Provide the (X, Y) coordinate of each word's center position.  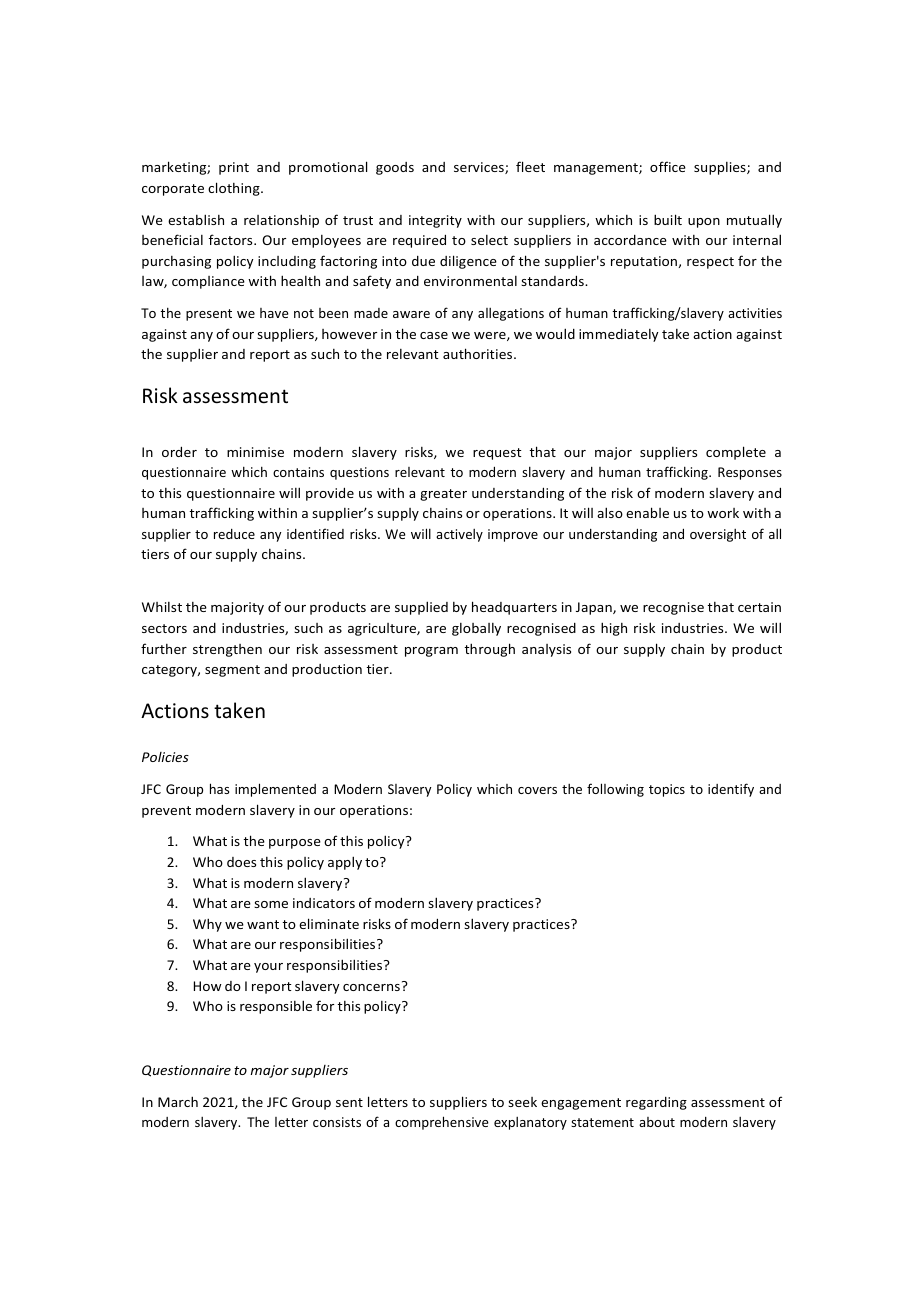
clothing (235, 189)
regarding (656, 1103)
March (178, 1101)
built (668, 219)
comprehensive (442, 1123)
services (480, 168)
